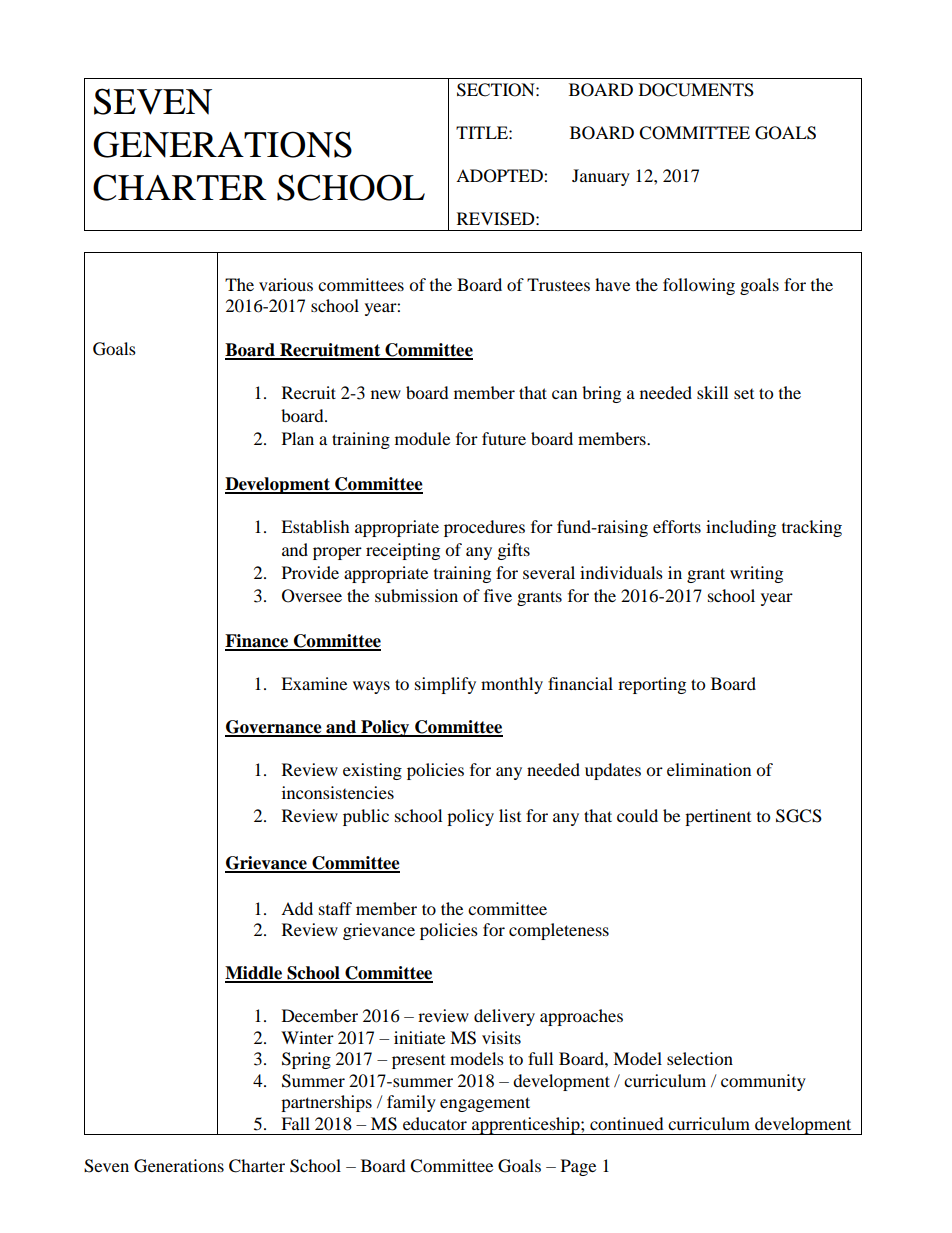 The width and height of the screenshot is (952, 1233). What do you see at coordinates (335, 908) in the screenshot?
I see `staff` at bounding box center [335, 908].
